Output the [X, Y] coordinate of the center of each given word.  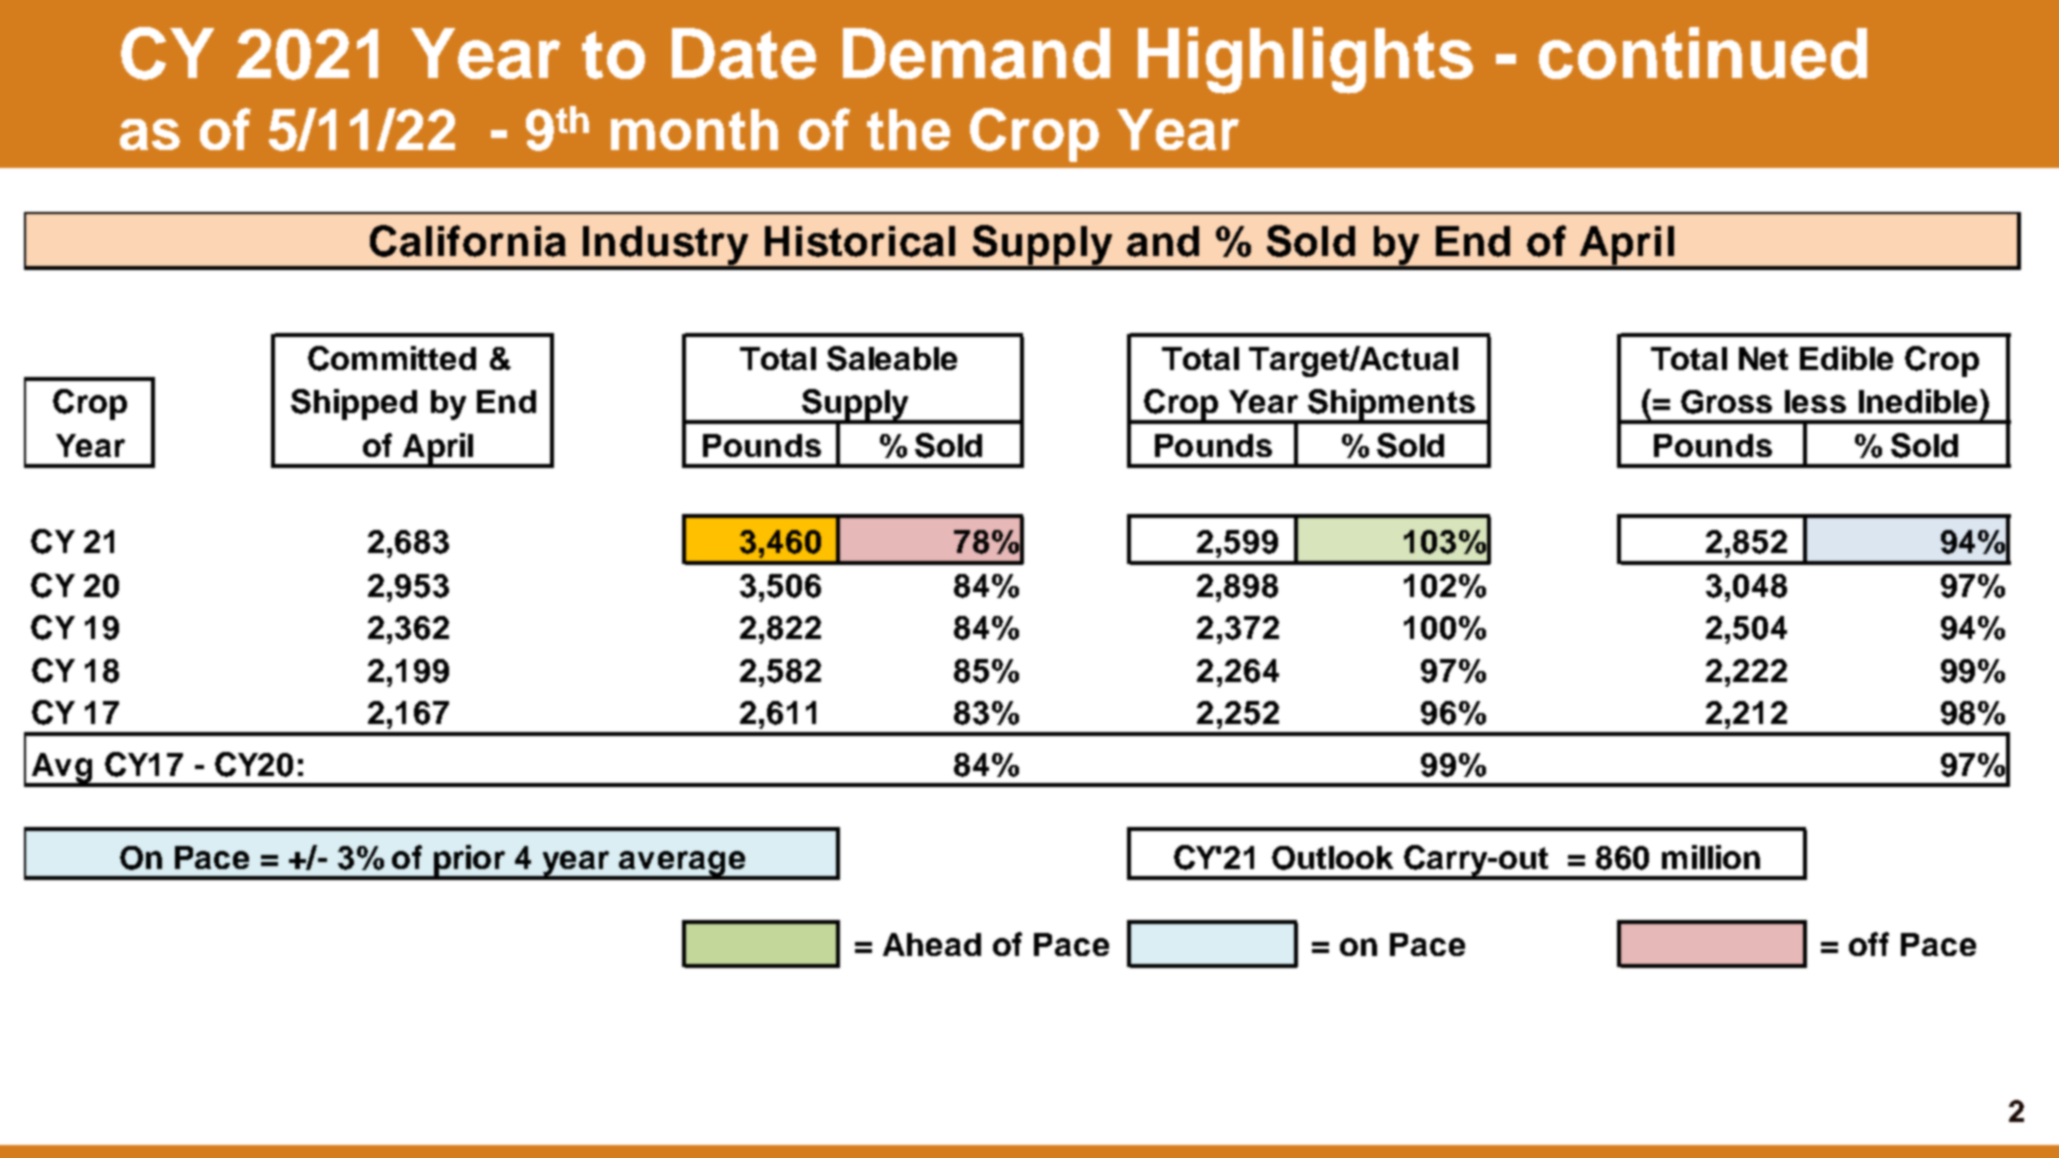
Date [744, 53]
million [1711, 857]
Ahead [932, 944]
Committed [392, 358]
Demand [976, 53]
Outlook [1332, 858]
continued [1703, 53]
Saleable [892, 358]
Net [1763, 358]
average [682, 865]
